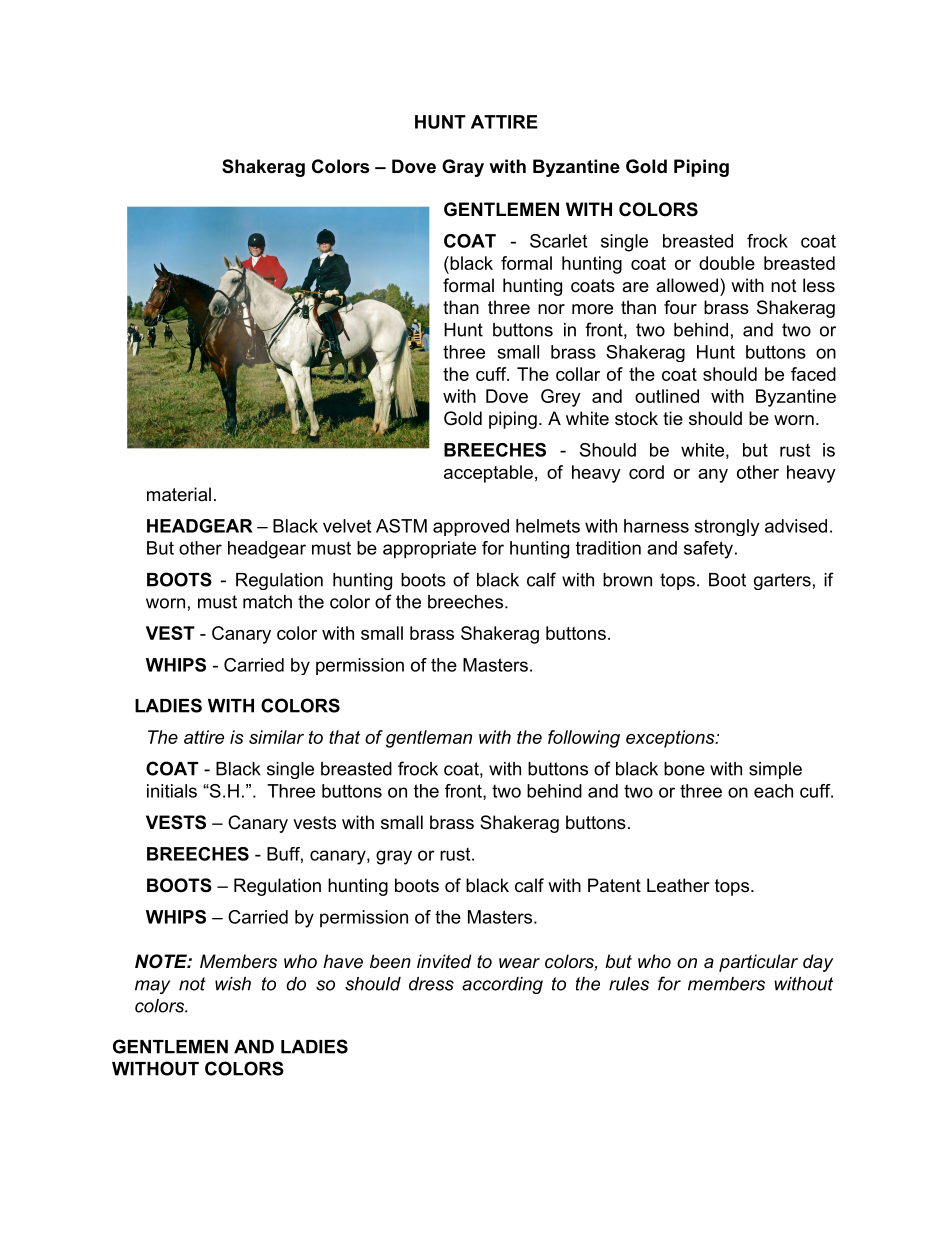  I want to click on any, so click(713, 476).
